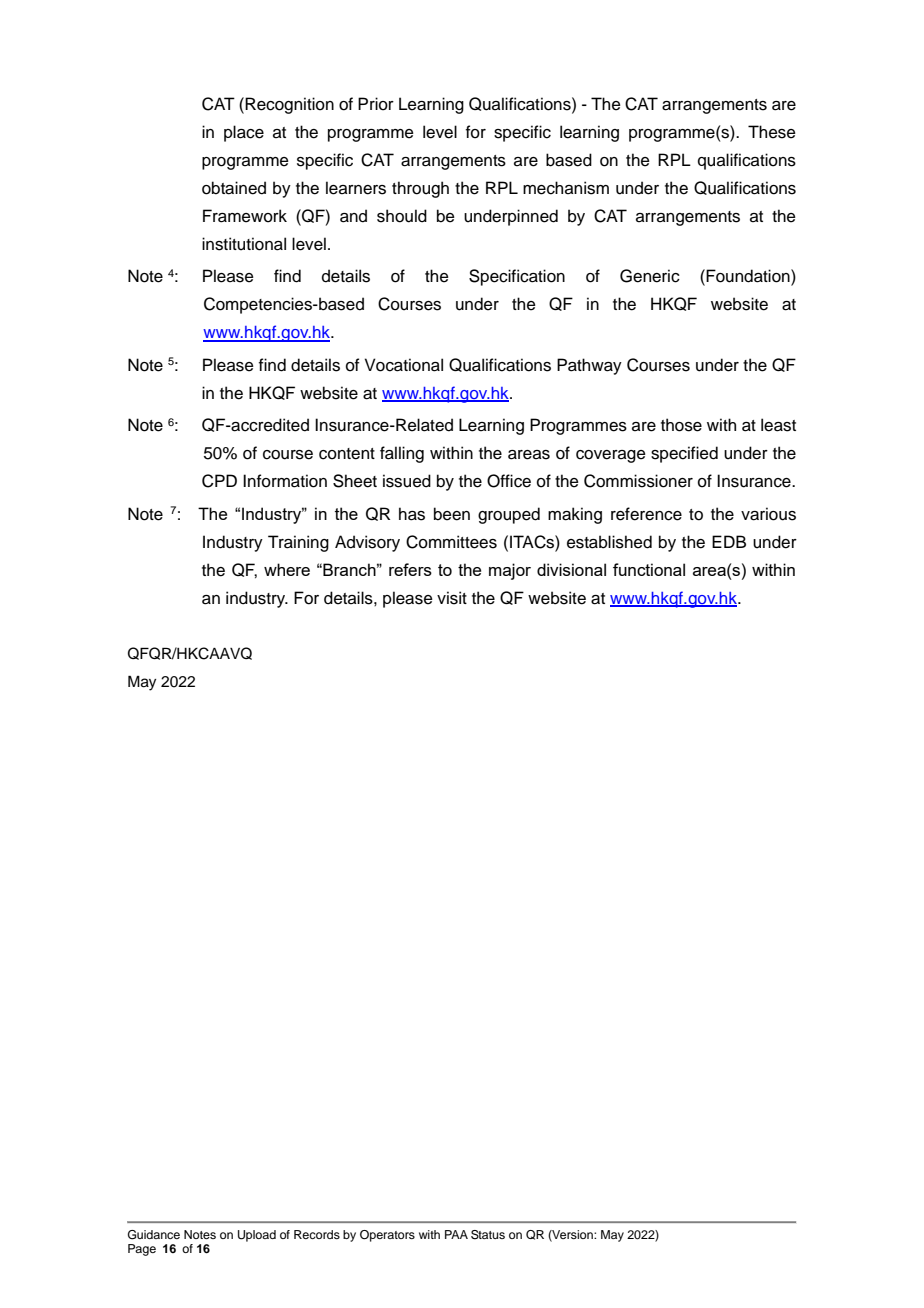 Image resolution: width=924 pixels, height=1308 pixels. Describe the element at coordinates (456, 1234) in the document. I see `PAA` at that location.
